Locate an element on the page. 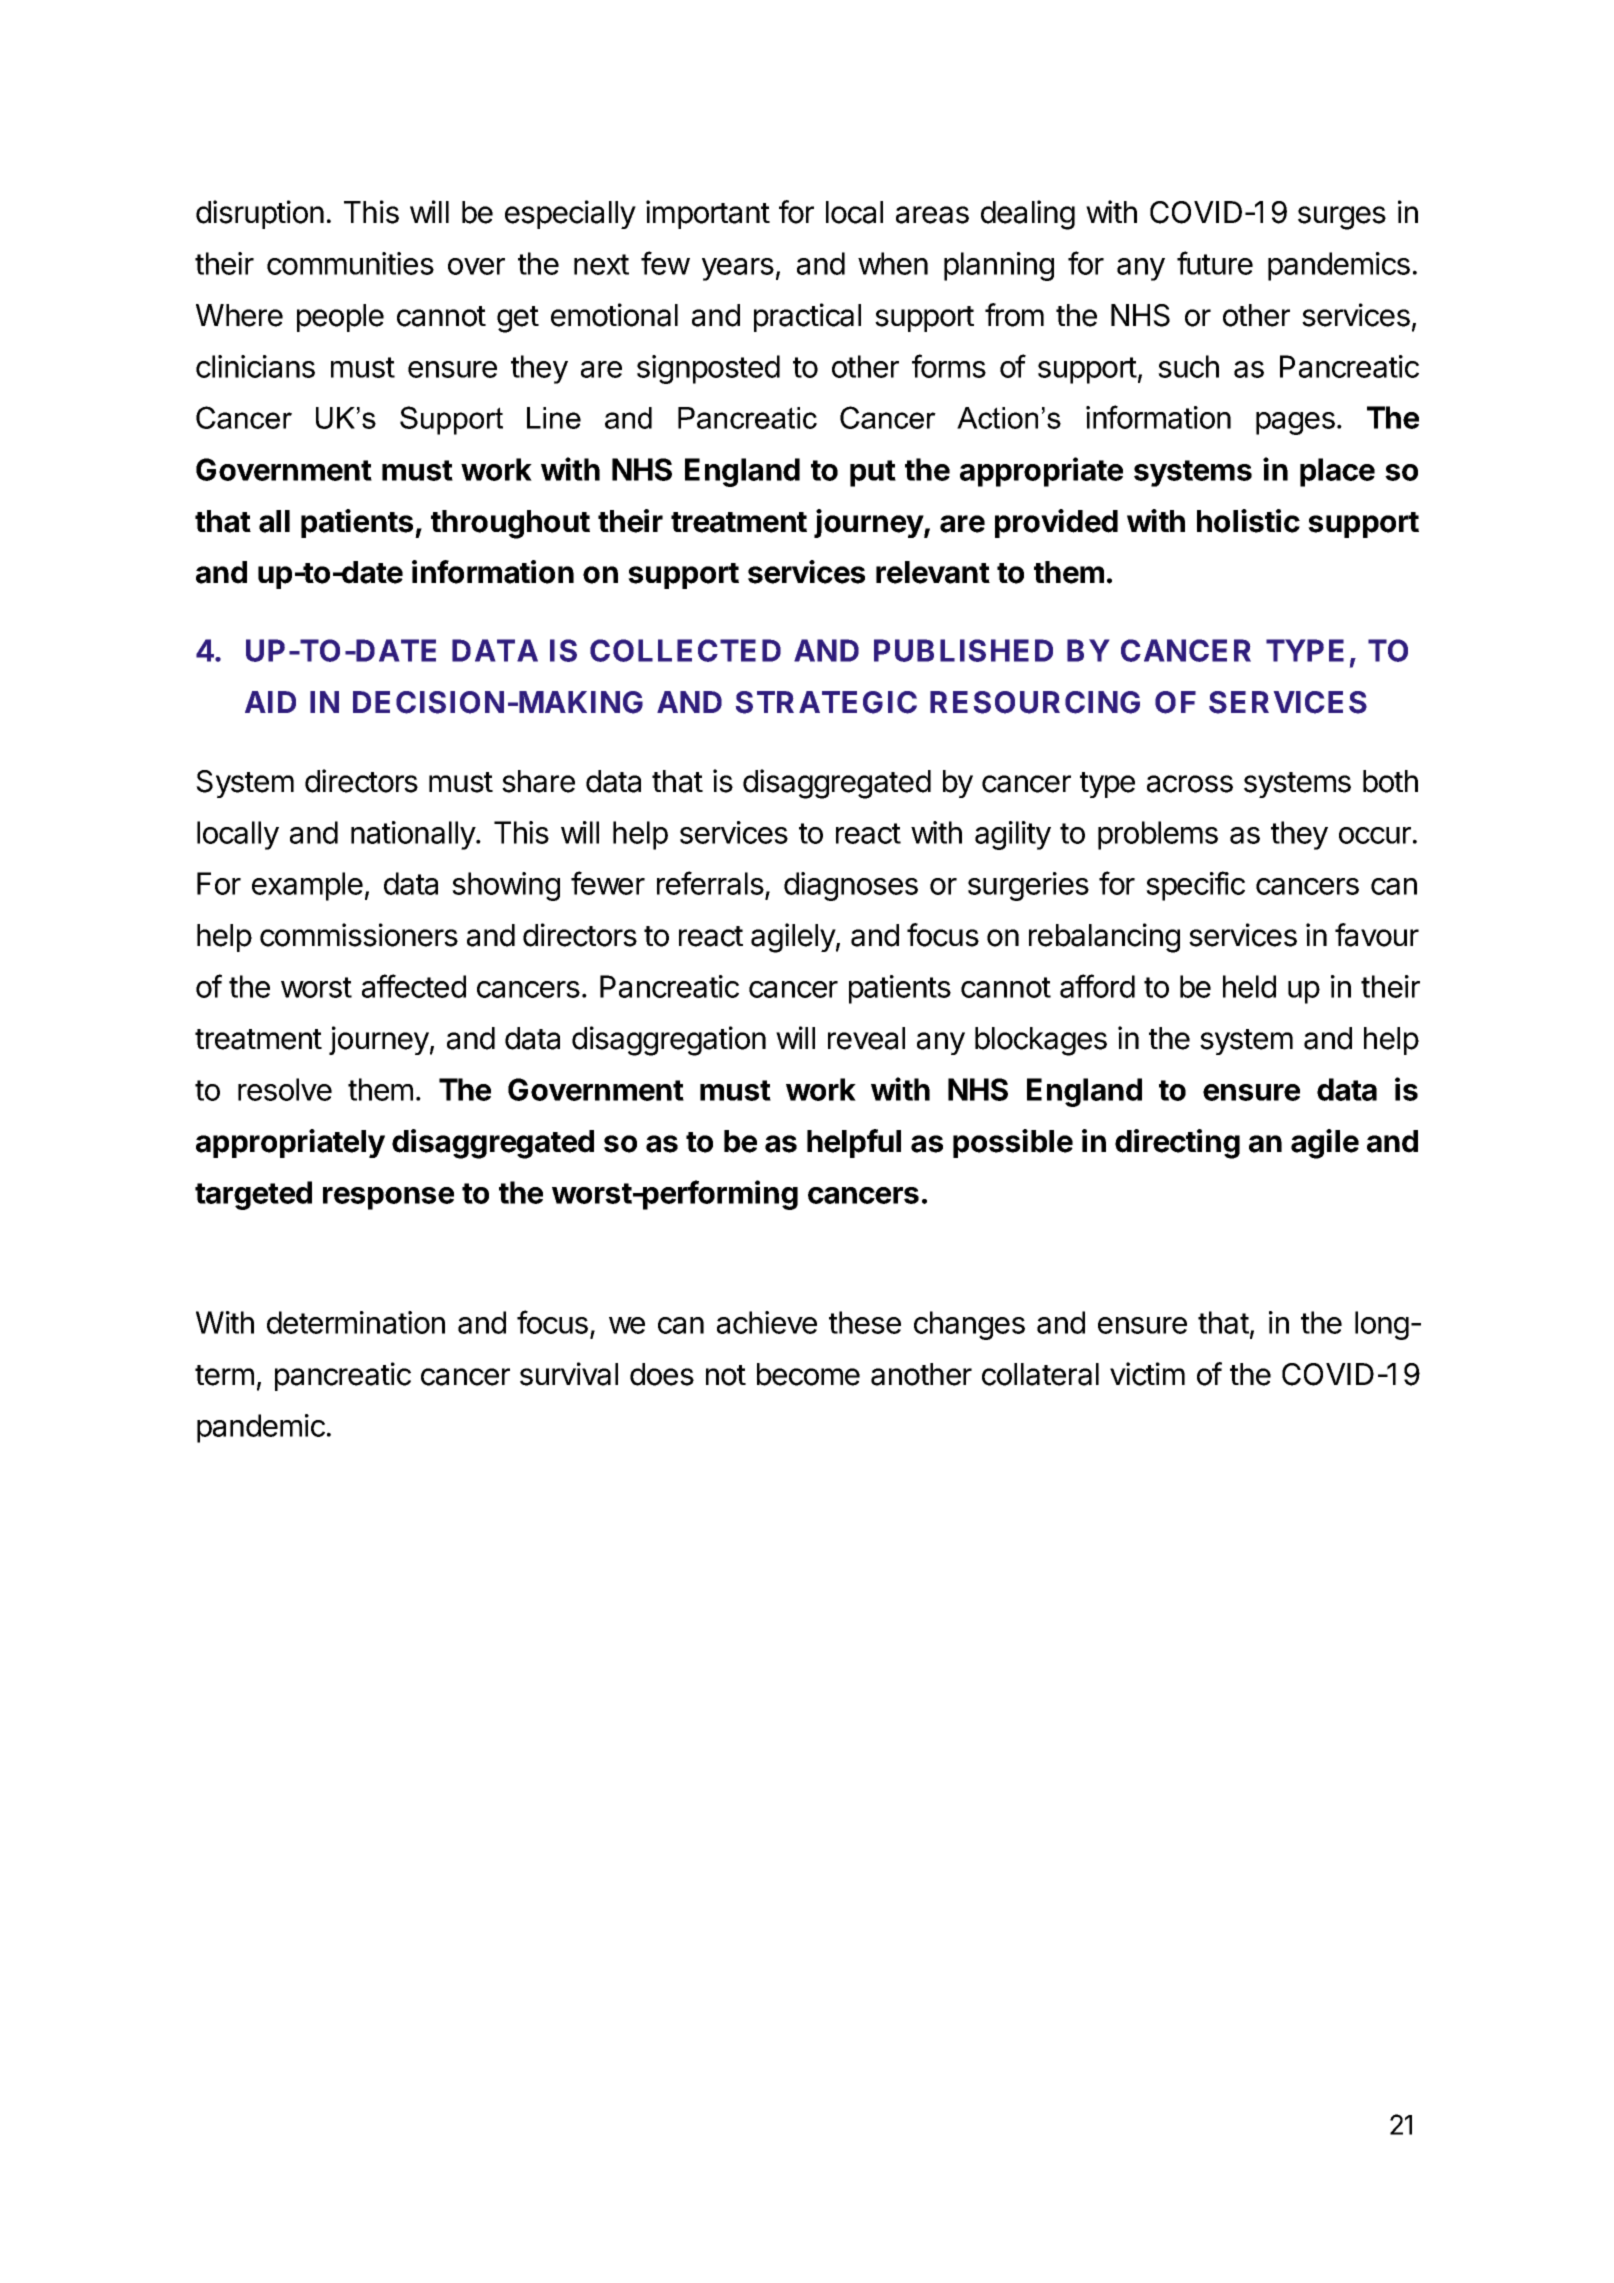 Image resolution: width=1614 pixels, height=2283 pixels. survival is located at coordinates (569, 1374).
